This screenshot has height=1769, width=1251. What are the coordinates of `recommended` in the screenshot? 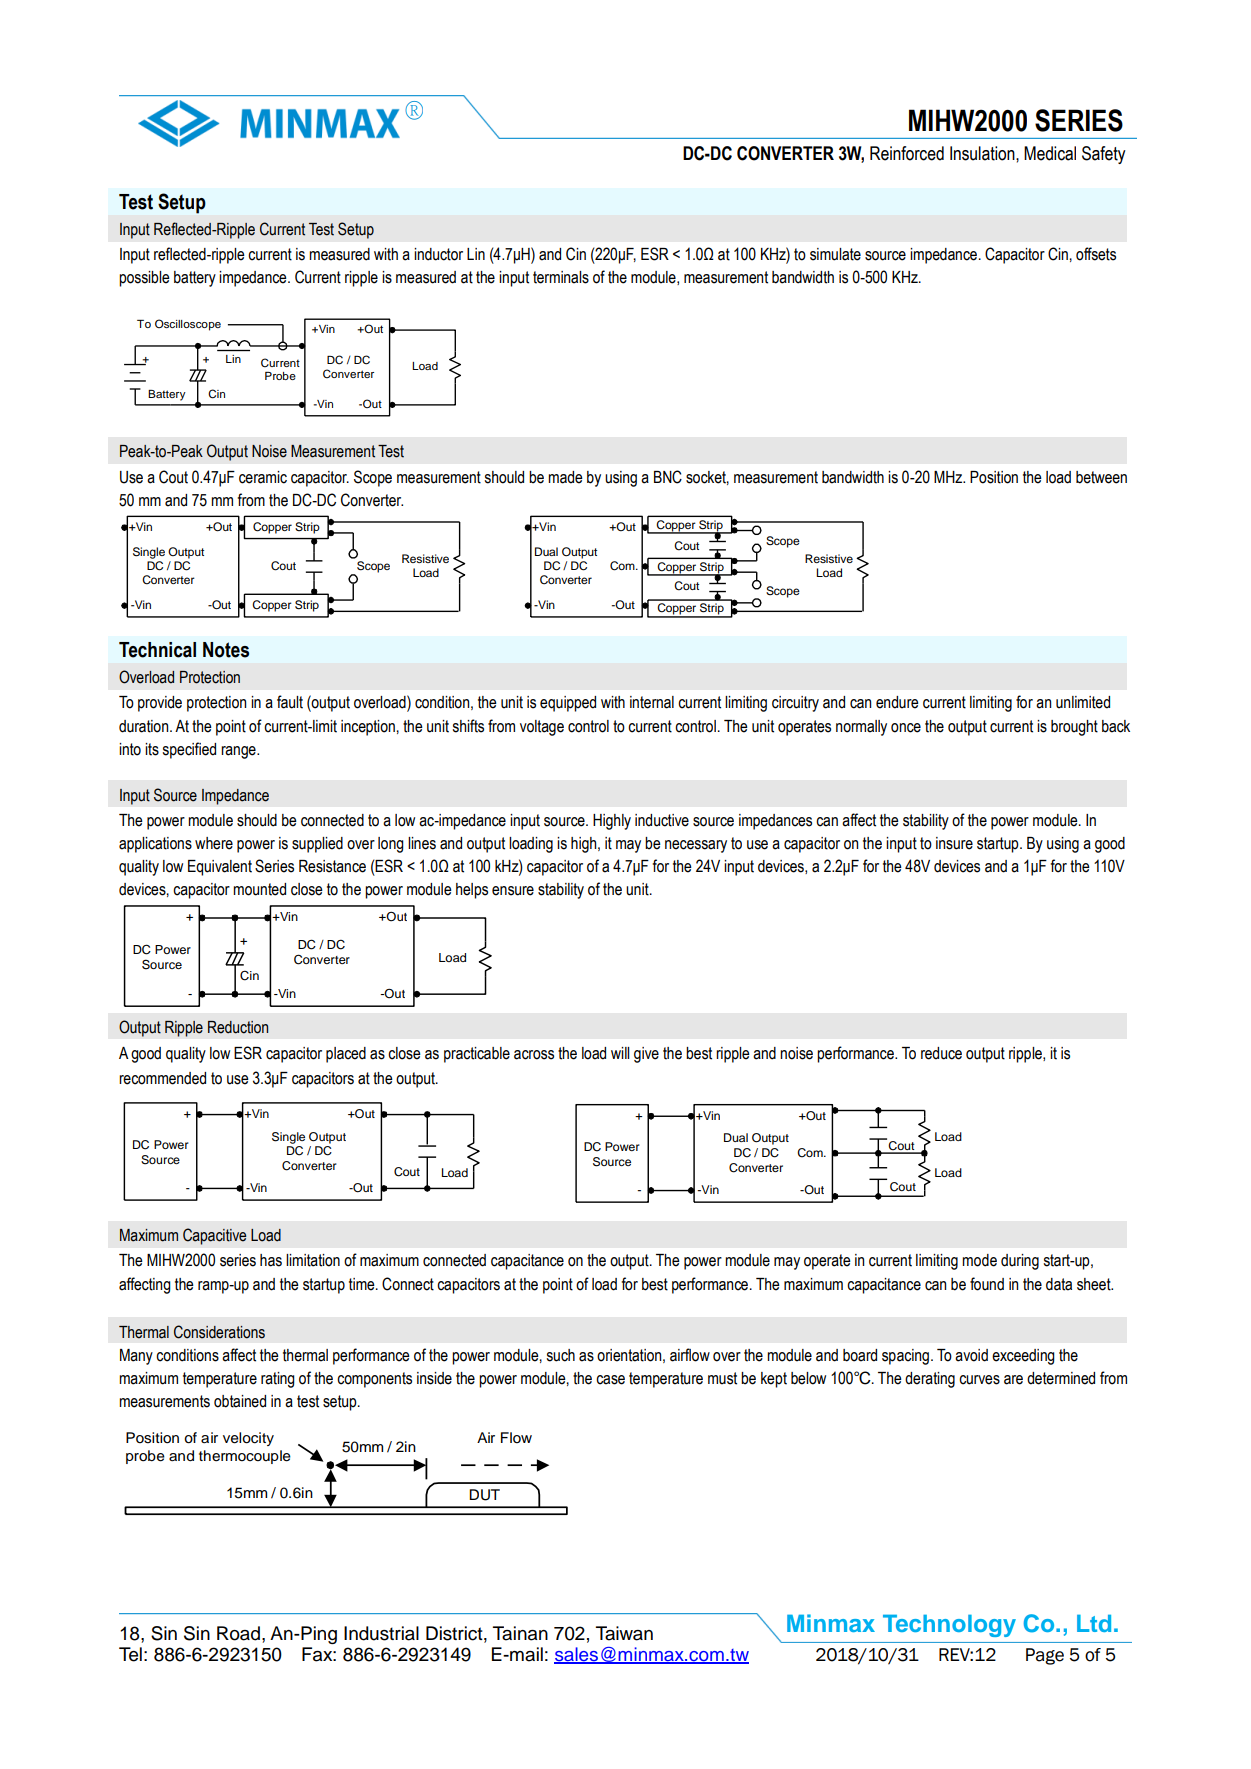 It's located at (162, 1078).
